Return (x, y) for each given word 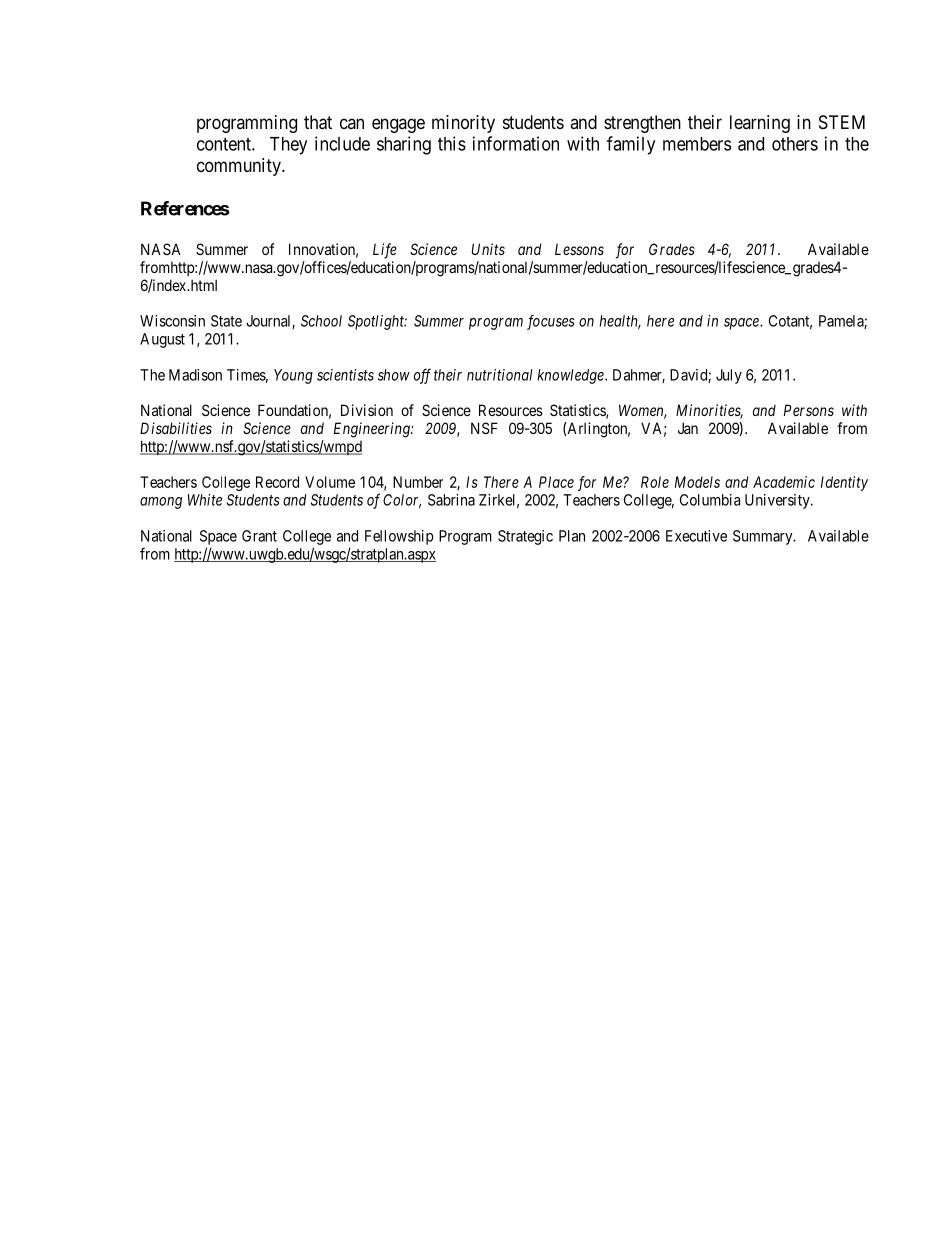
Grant (259, 536)
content (225, 144)
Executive (696, 536)
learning (760, 124)
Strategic (525, 537)
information (516, 143)
